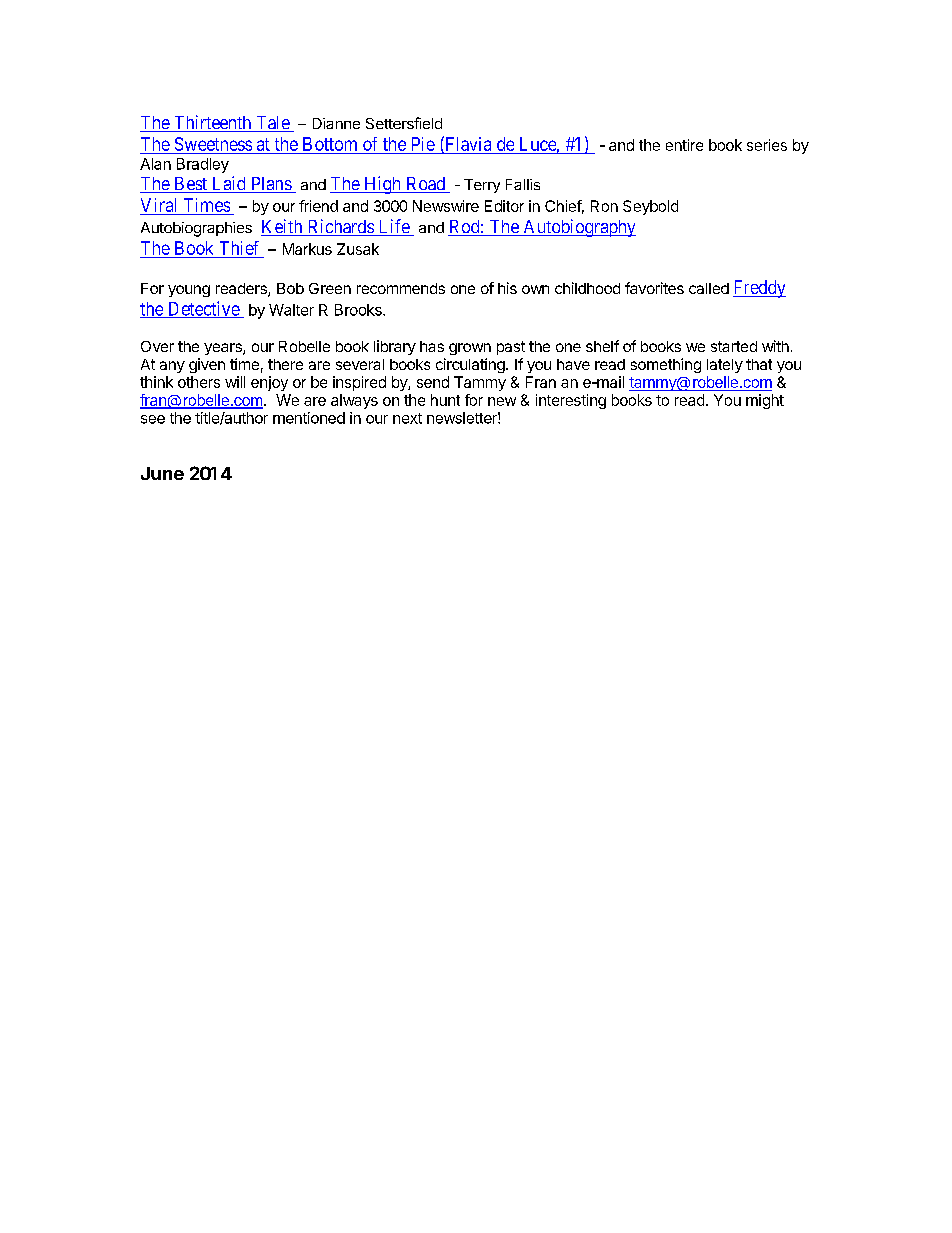 The image size is (952, 1233). I want to click on next, so click(407, 418).
